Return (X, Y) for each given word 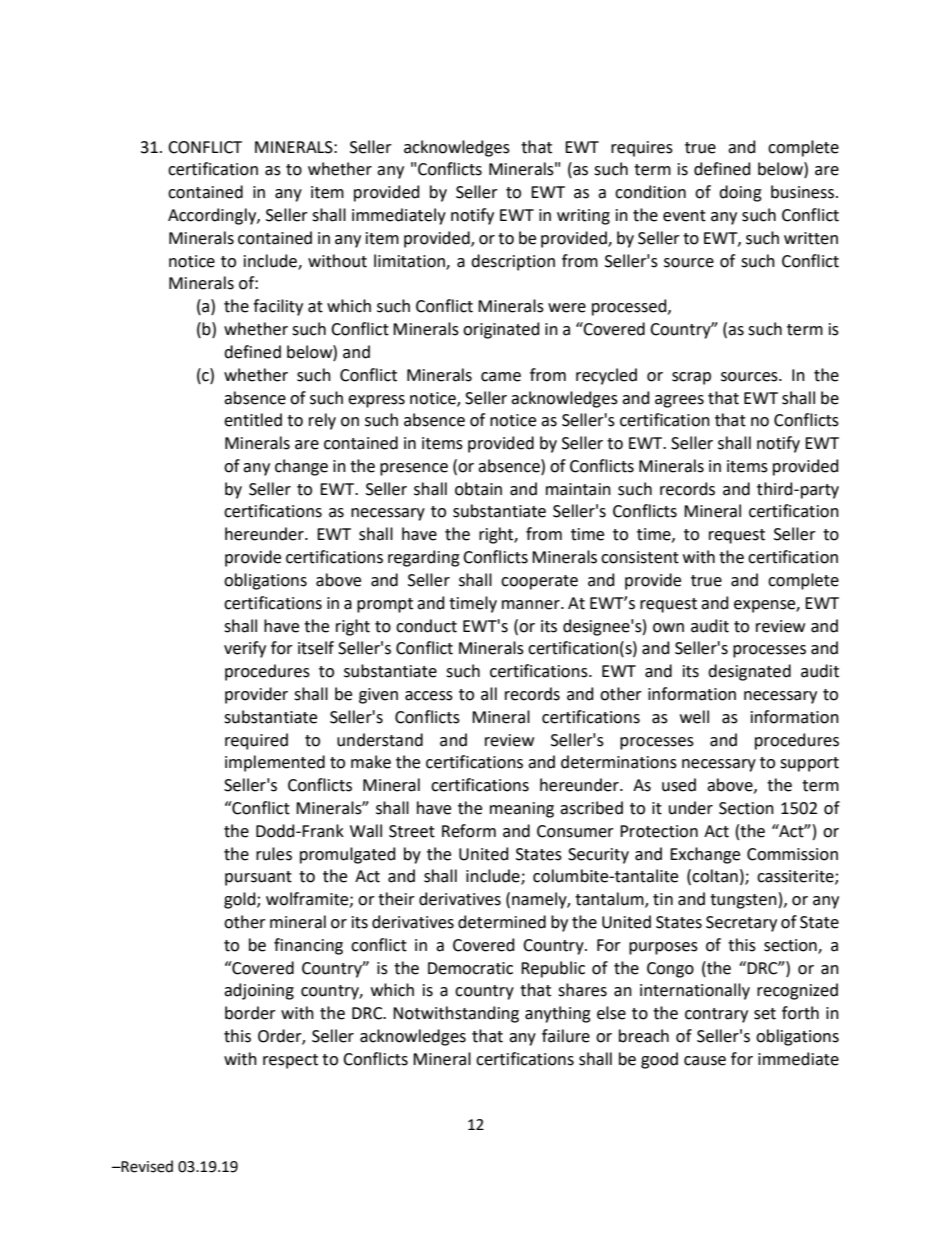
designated (749, 672)
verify (245, 649)
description (513, 262)
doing (740, 193)
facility (278, 307)
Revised (146, 1166)
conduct (426, 626)
